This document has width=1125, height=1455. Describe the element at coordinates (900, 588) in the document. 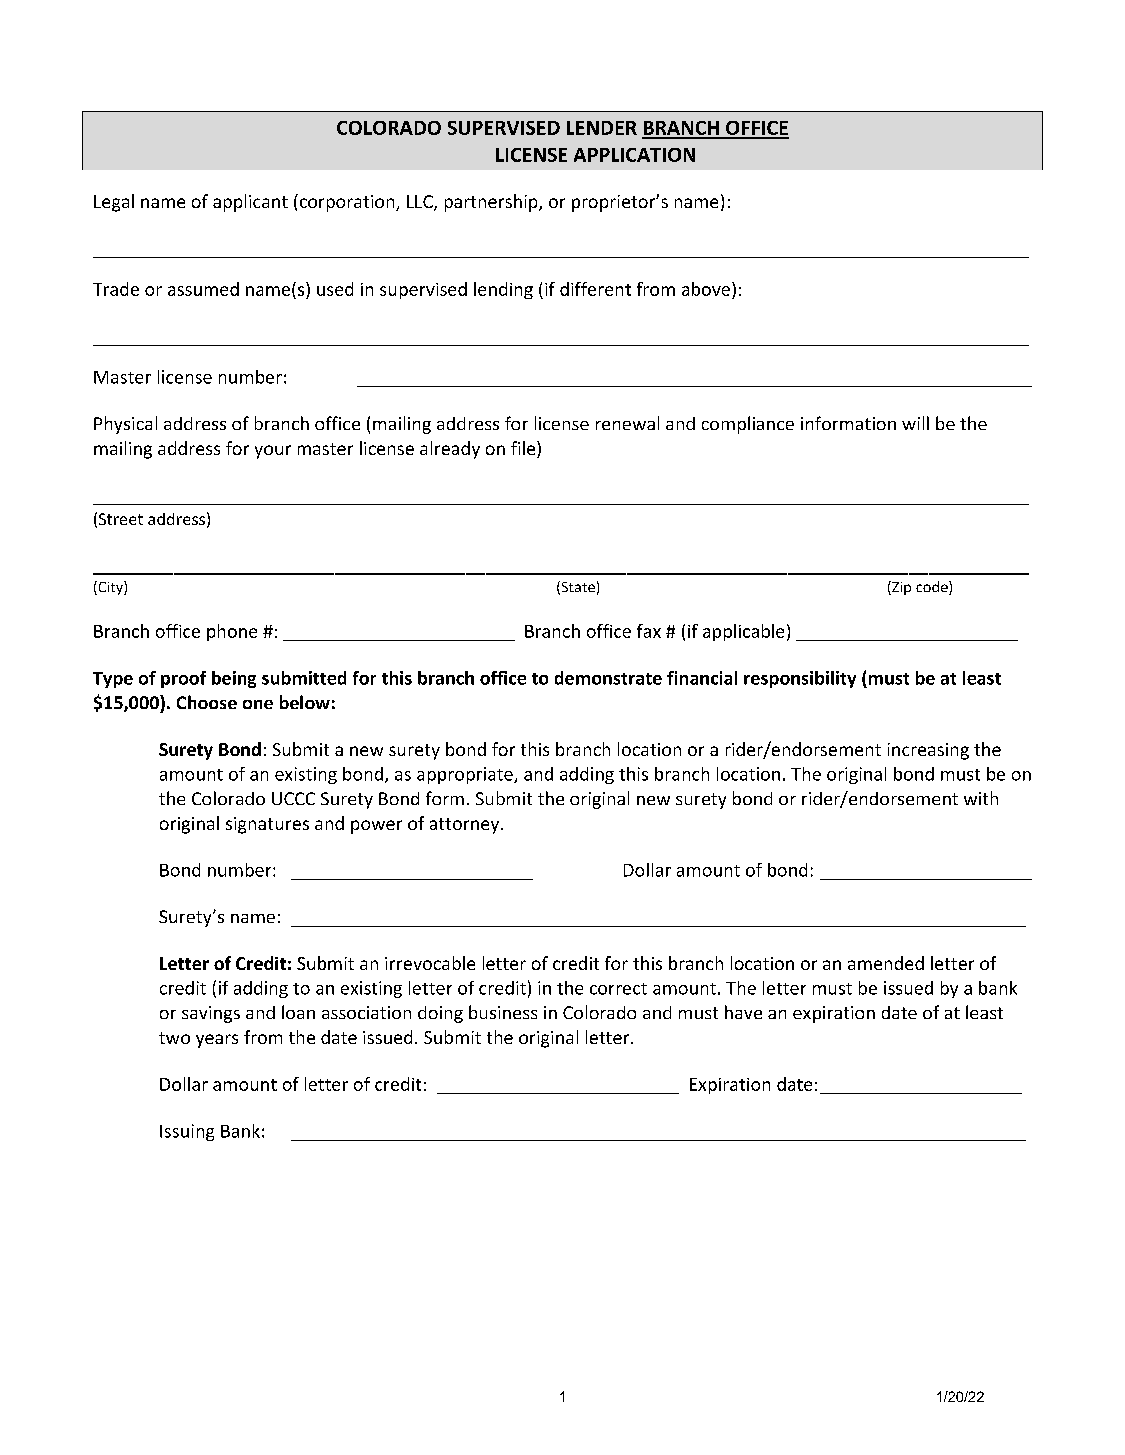

I see `Zip` at that location.
